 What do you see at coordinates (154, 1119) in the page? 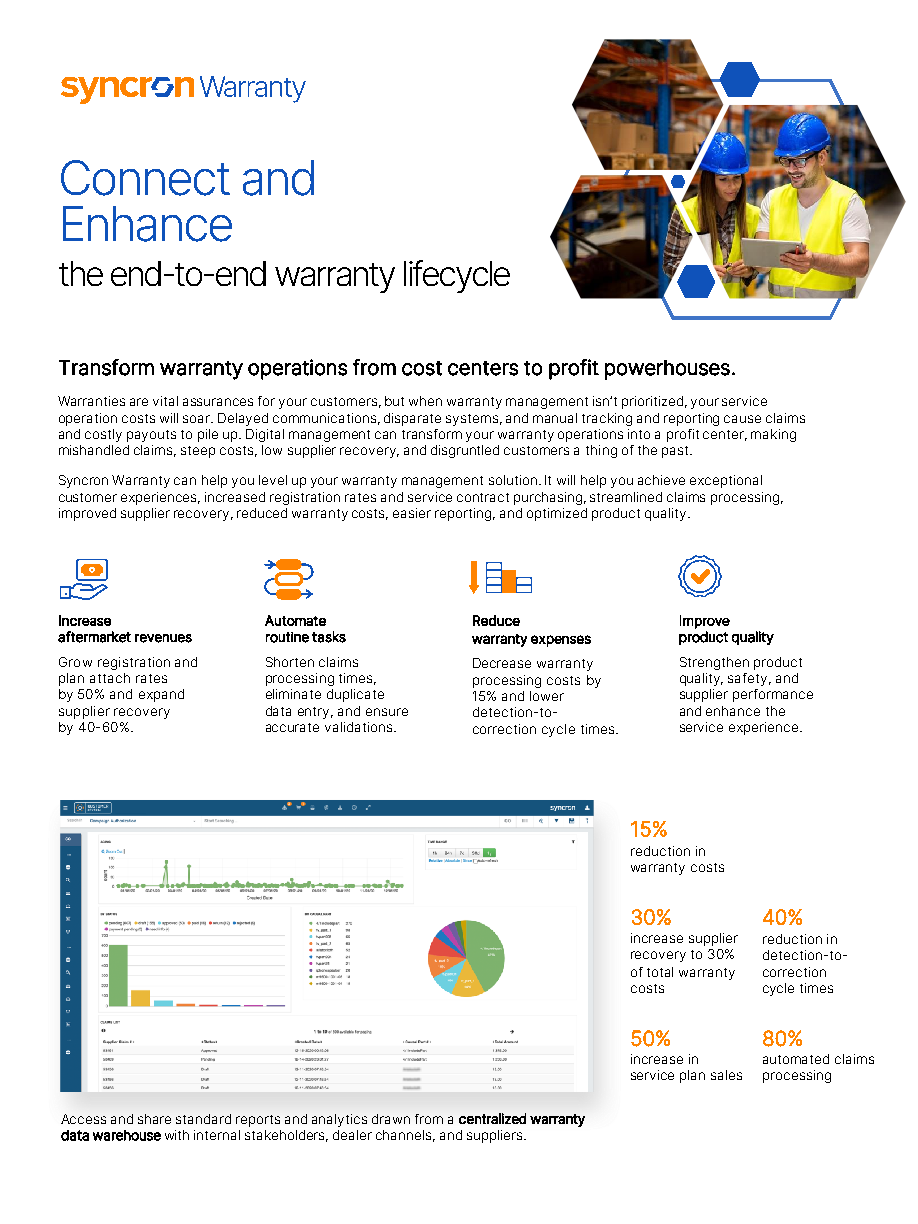
I see `share` at bounding box center [154, 1119].
